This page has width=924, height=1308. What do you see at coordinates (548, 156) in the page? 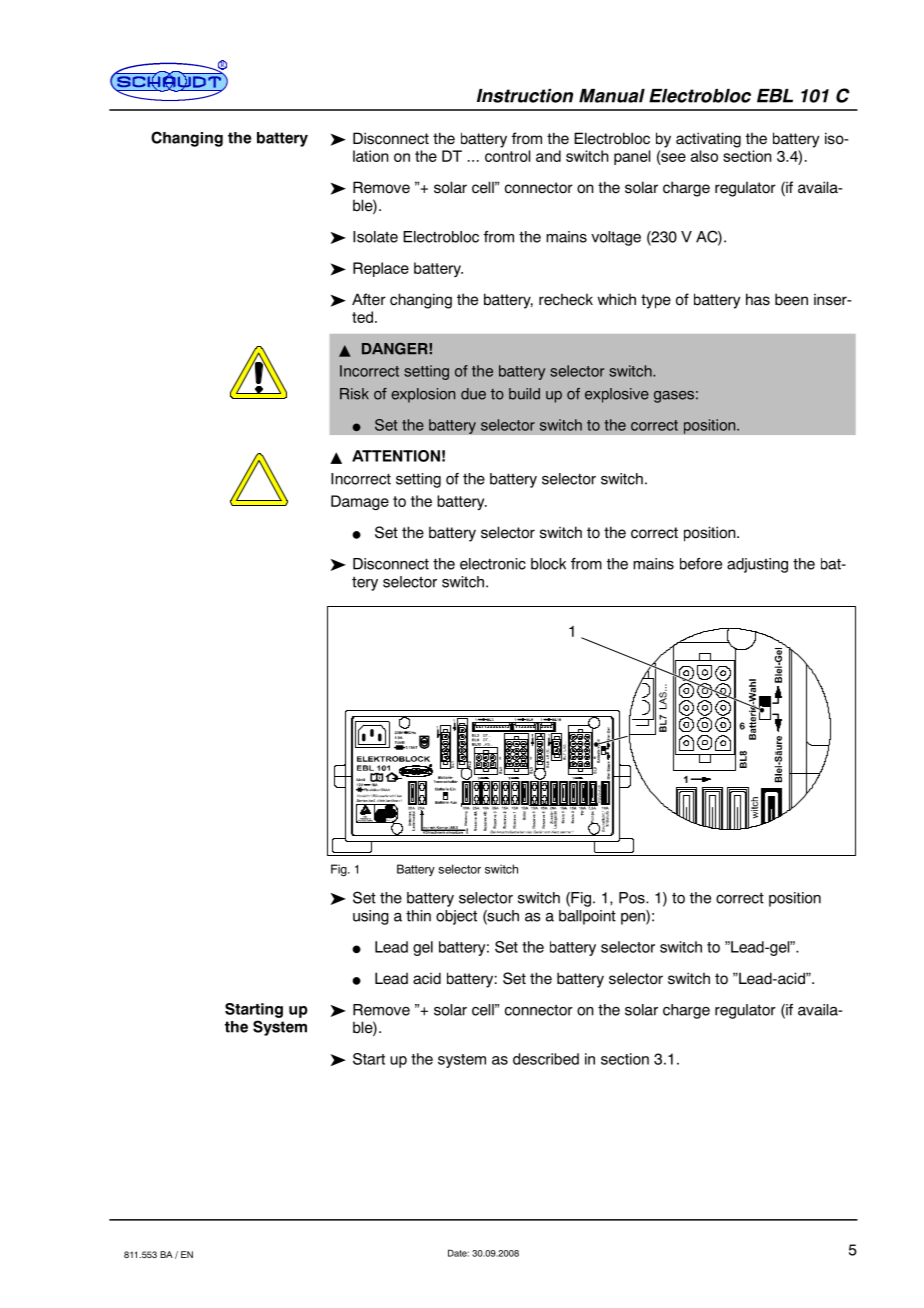
I see `and` at bounding box center [548, 156].
